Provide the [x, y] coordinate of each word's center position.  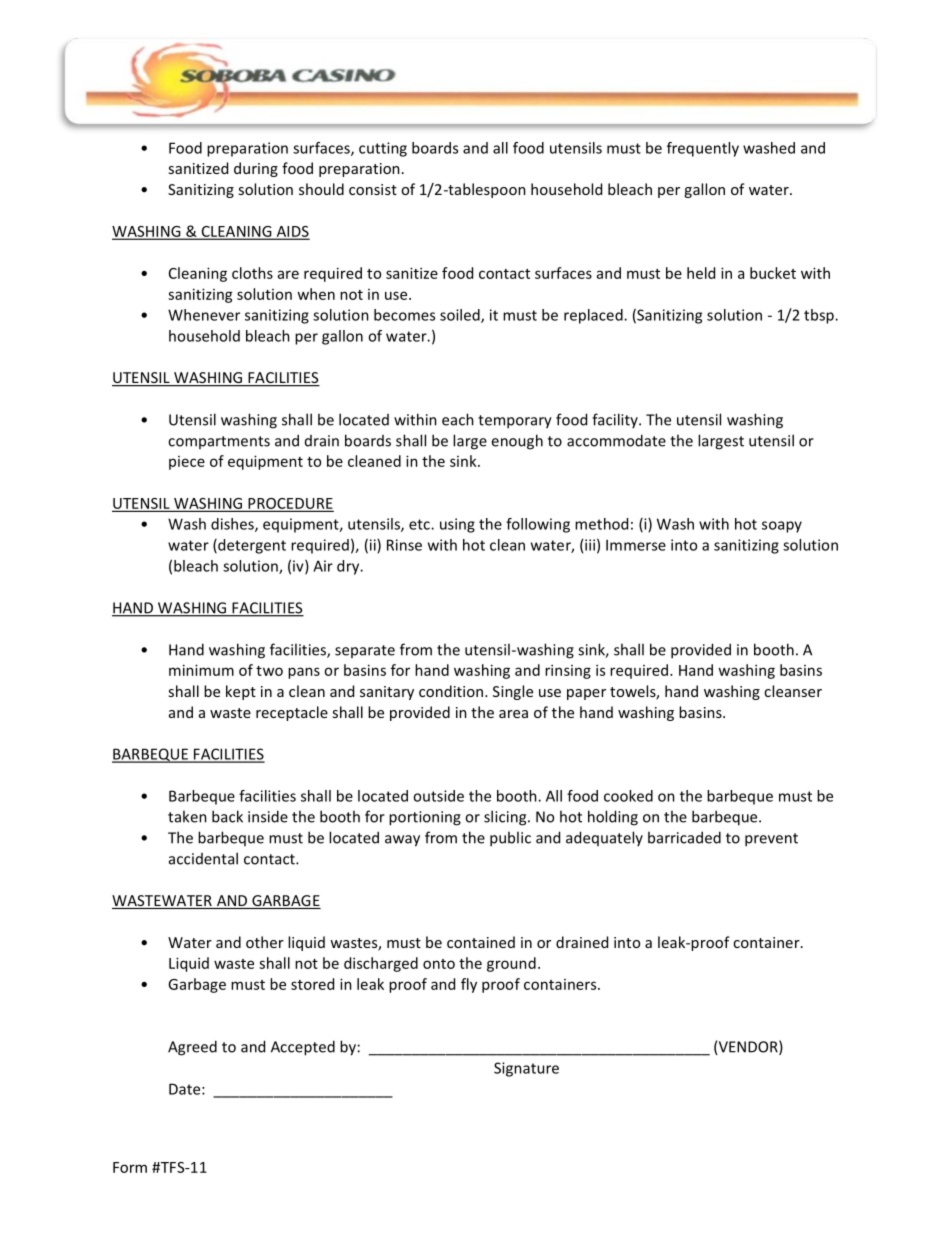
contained [481, 942]
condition [451, 691]
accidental [203, 858]
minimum [201, 670]
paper [586, 694]
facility [616, 420]
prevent [771, 840]
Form [130, 1167]
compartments [219, 442]
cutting [383, 149]
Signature [526, 1069]
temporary [515, 422]
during [256, 169]
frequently [703, 149]
